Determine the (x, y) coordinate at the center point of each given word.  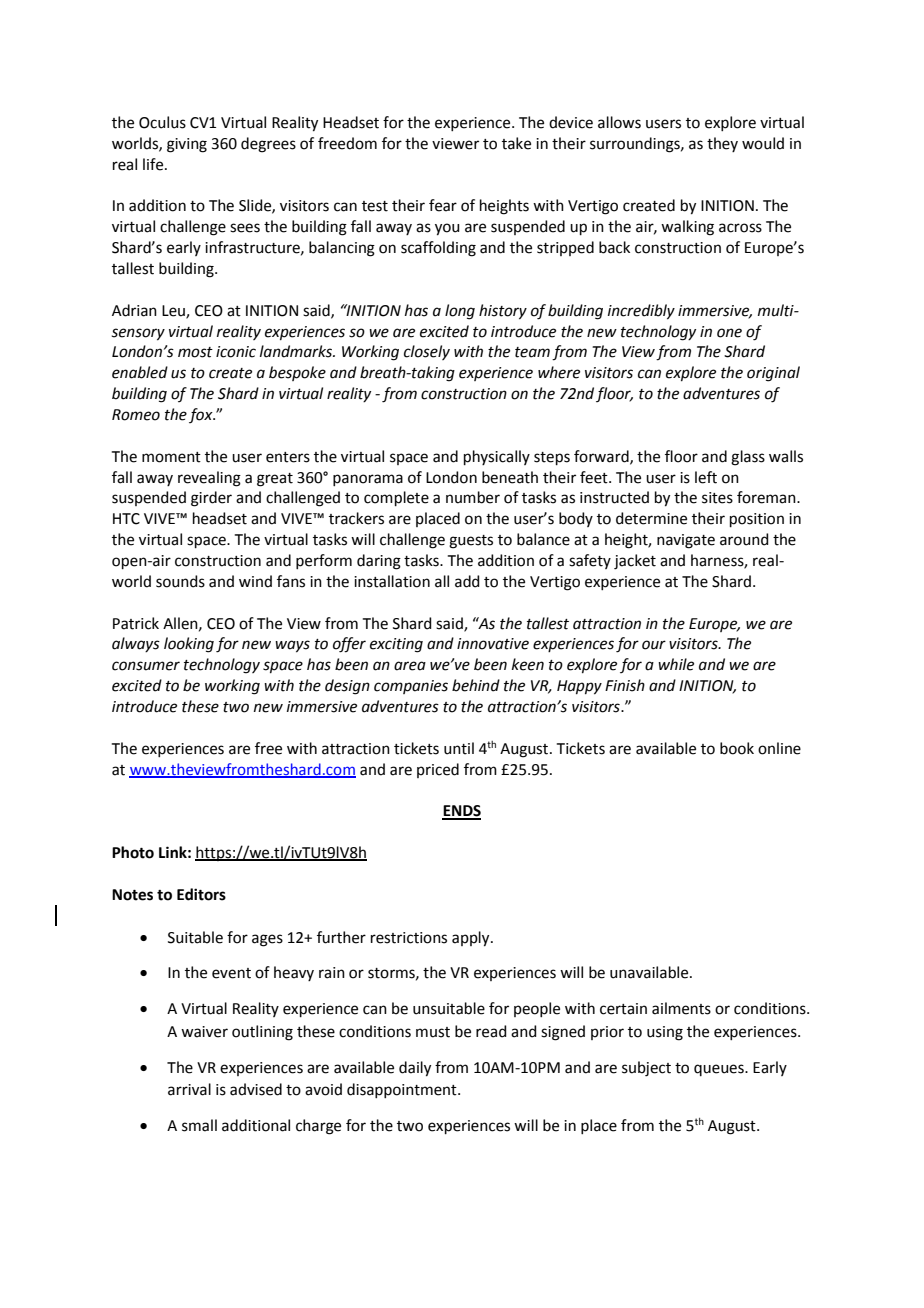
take (516, 143)
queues (720, 1070)
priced (438, 770)
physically (497, 457)
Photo (133, 852)
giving (187, 145)
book (737, 748)
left (706, 477)
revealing (209, 479)
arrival (189, 1089)
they (722, 144)
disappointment (403, 1090)
